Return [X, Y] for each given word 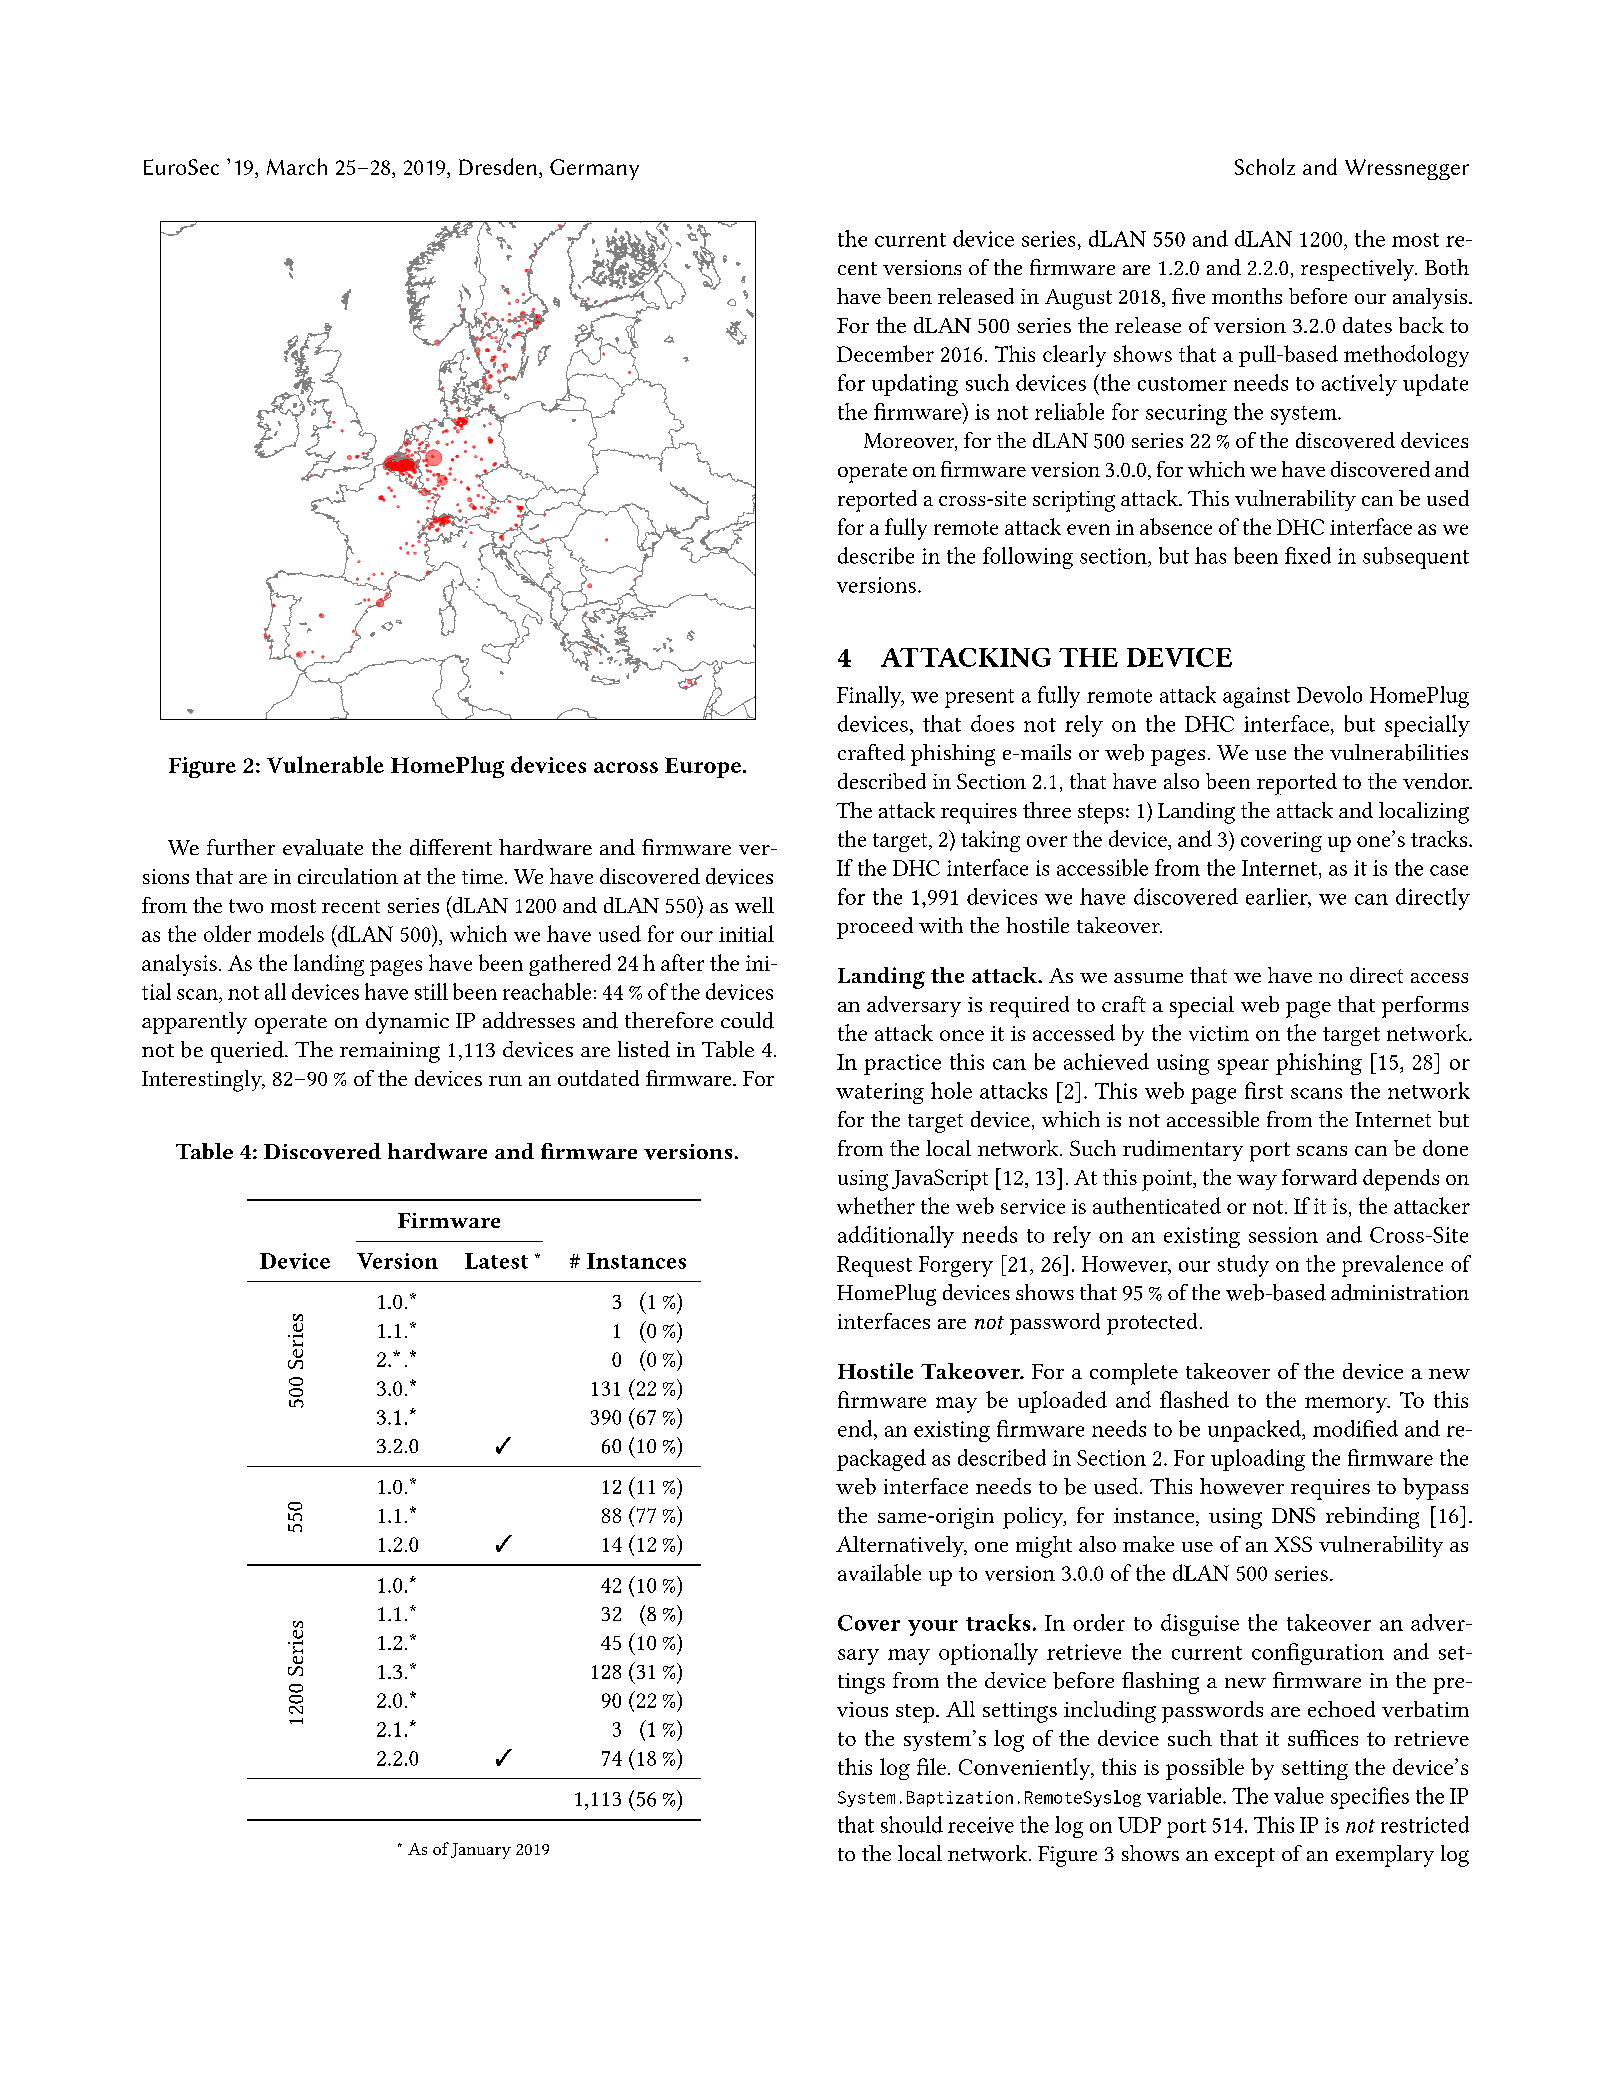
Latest [496, 1261]
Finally [870, 697]
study [1243, 1266]
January [481, 1851]
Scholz [1265, 166]
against [1256, 697]
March [297, 166]
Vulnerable [325, 764]
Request [874, 1266]
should [912, 1824]
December [885, 353]
